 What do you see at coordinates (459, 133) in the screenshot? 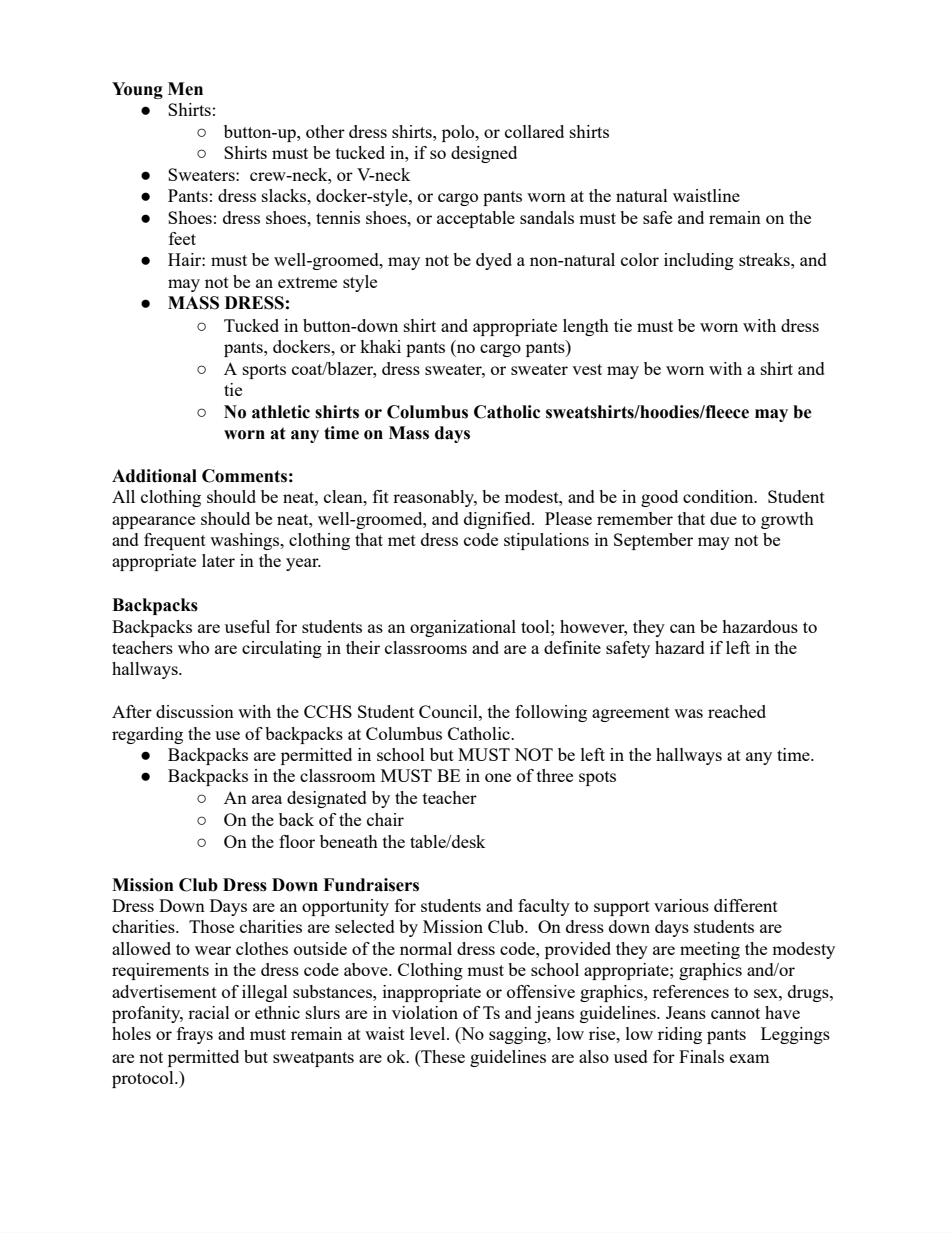
I see `polo` at bounding box center [459, 133].
